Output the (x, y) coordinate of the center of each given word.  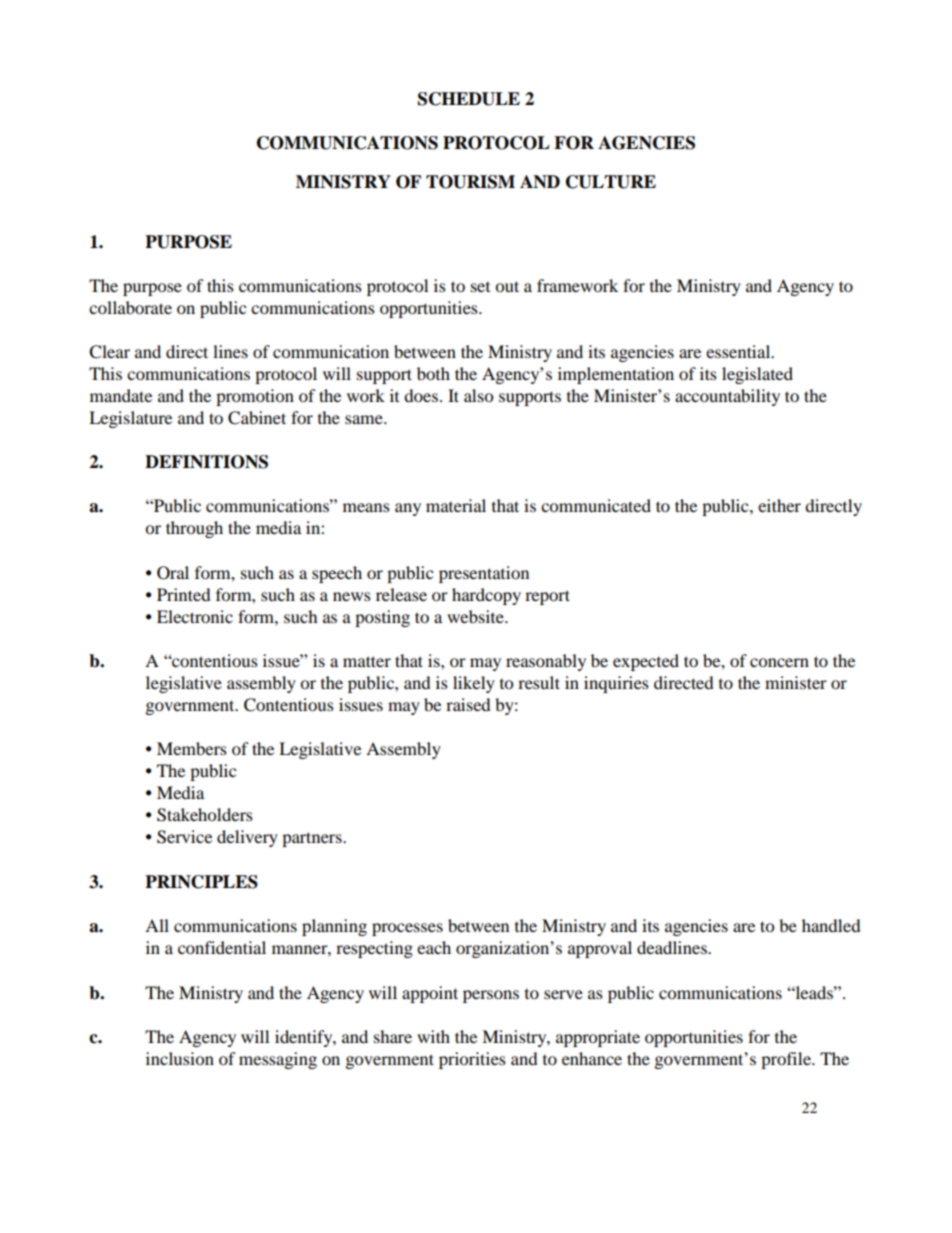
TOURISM (470, 182)
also (478, 395)
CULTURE (611, 182)
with (433, 1036)
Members (192, 748)
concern (779, 662)
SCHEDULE (469, 99)
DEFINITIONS (206, 462)
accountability (727, 397)
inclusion (180, 1058)
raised (468, 704)
